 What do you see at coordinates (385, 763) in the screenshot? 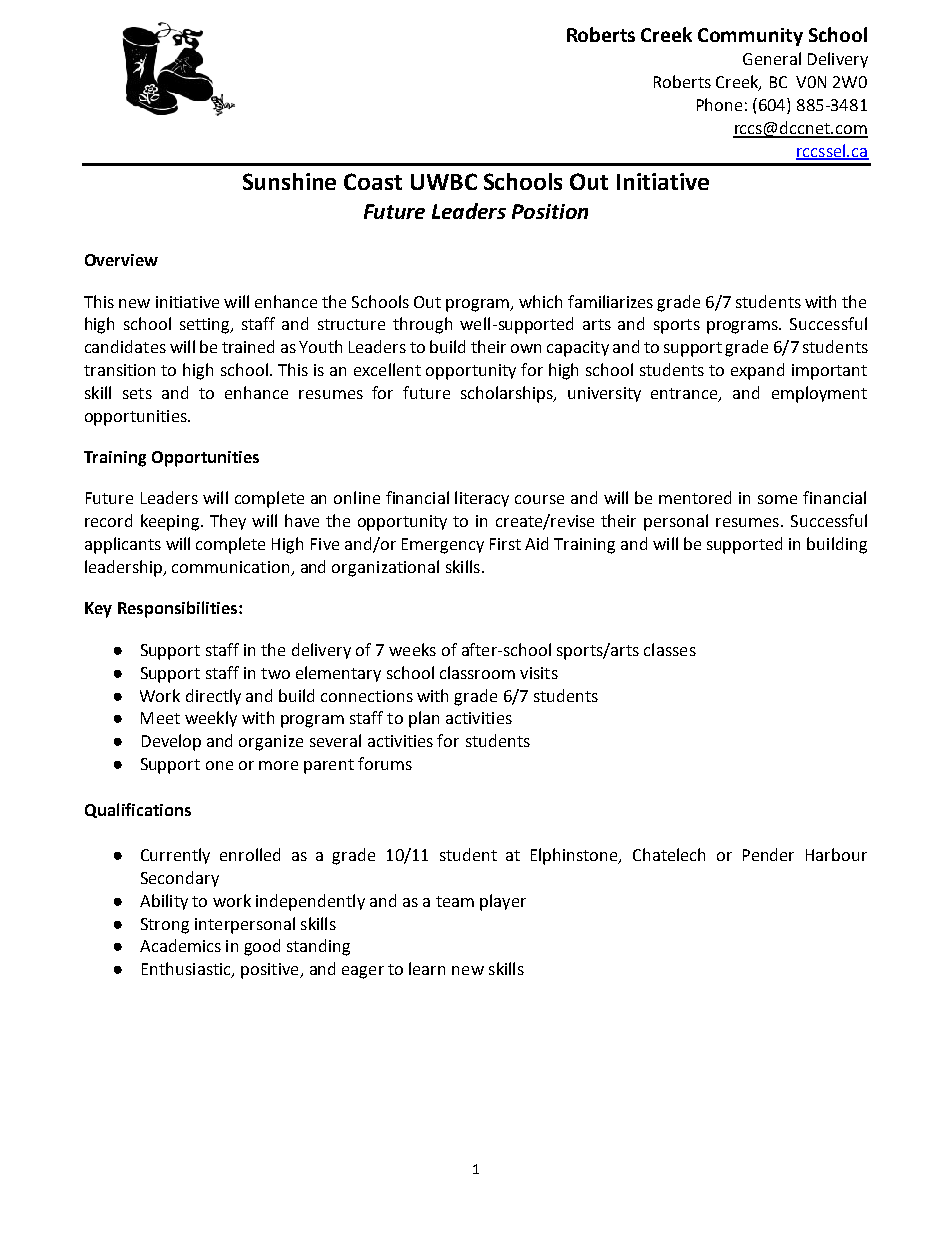
I see `forums` at bounding box center [385, 763].
